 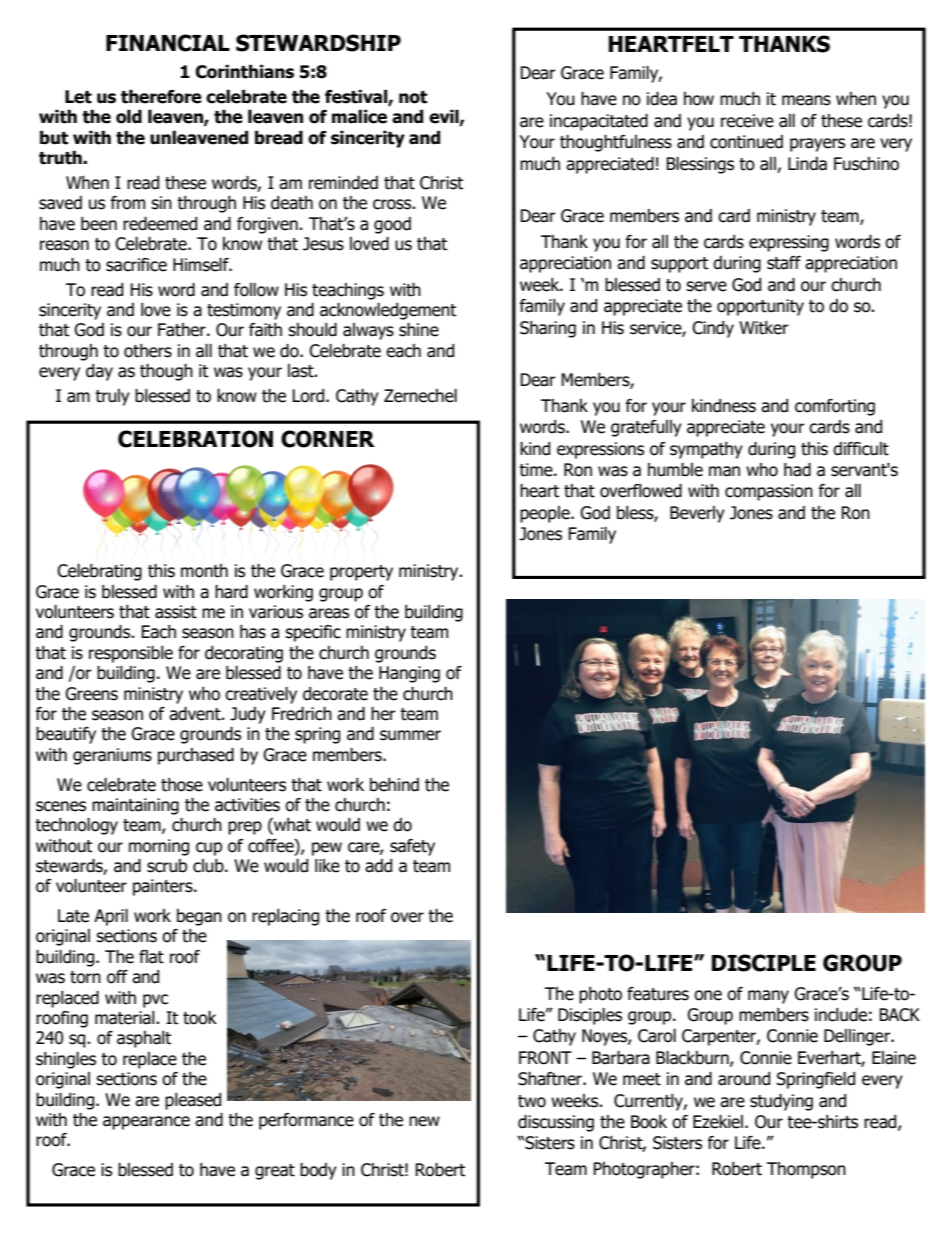 I want to click on Beverly, so click(x=697, y=514).
